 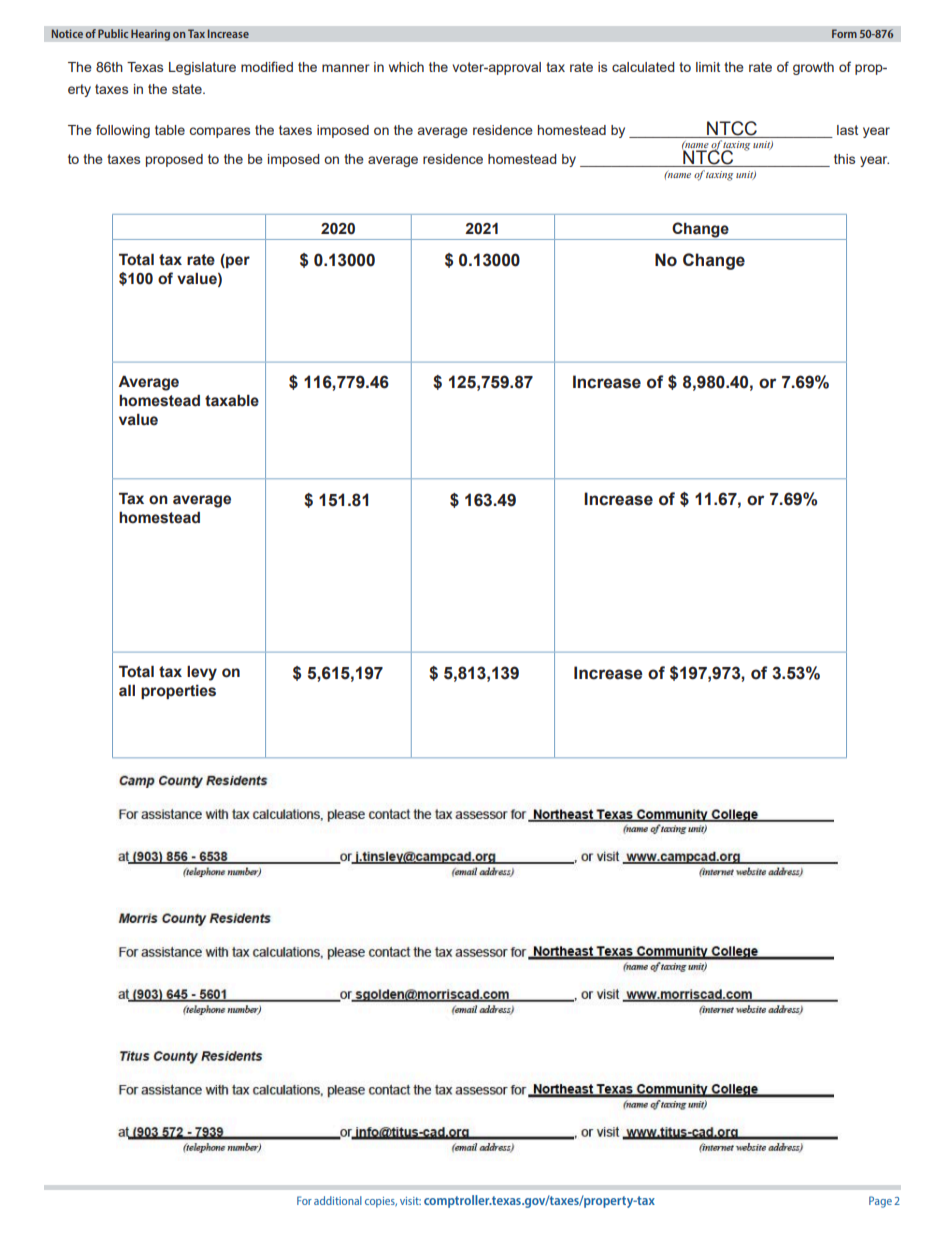 I want to click on last, so click(x=847, y=130).
